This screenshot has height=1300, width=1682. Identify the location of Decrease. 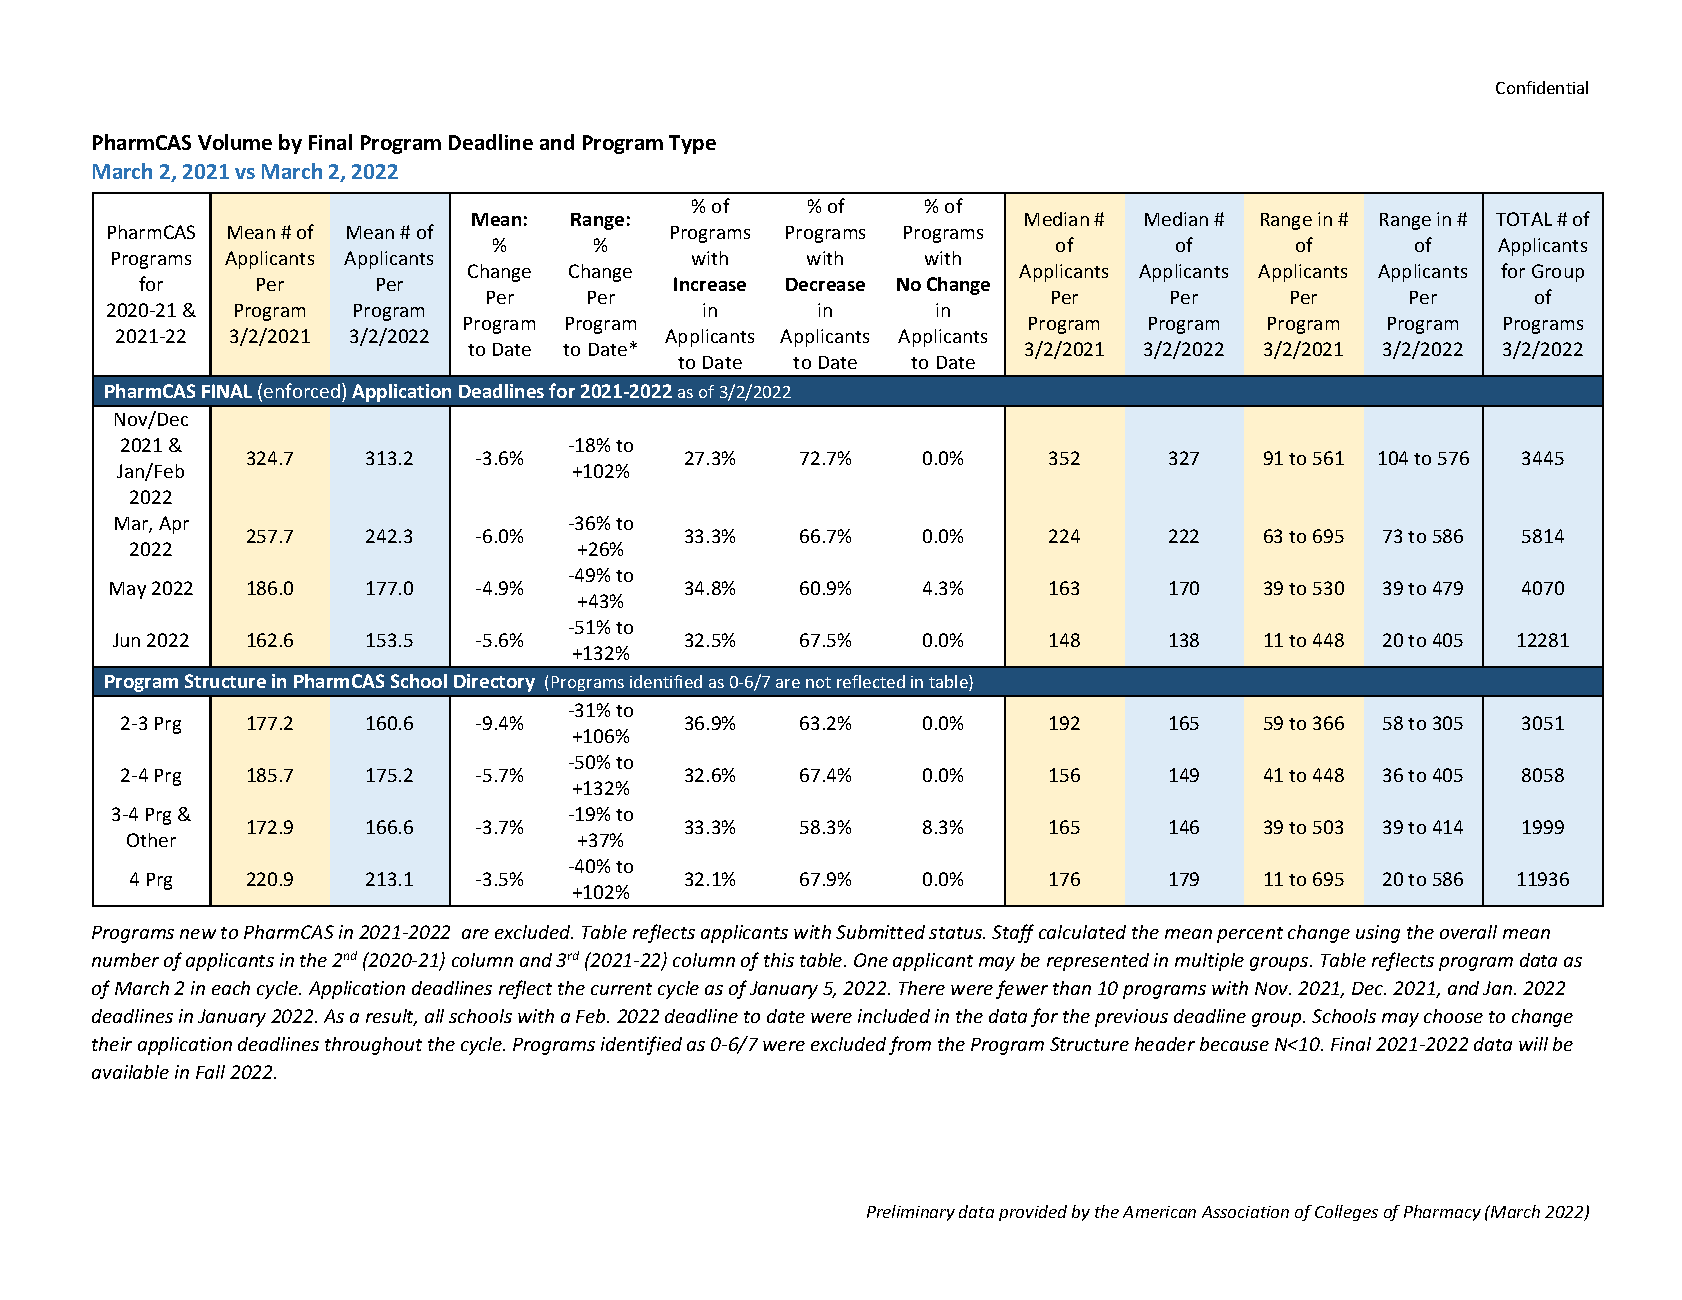
(825, 284).
